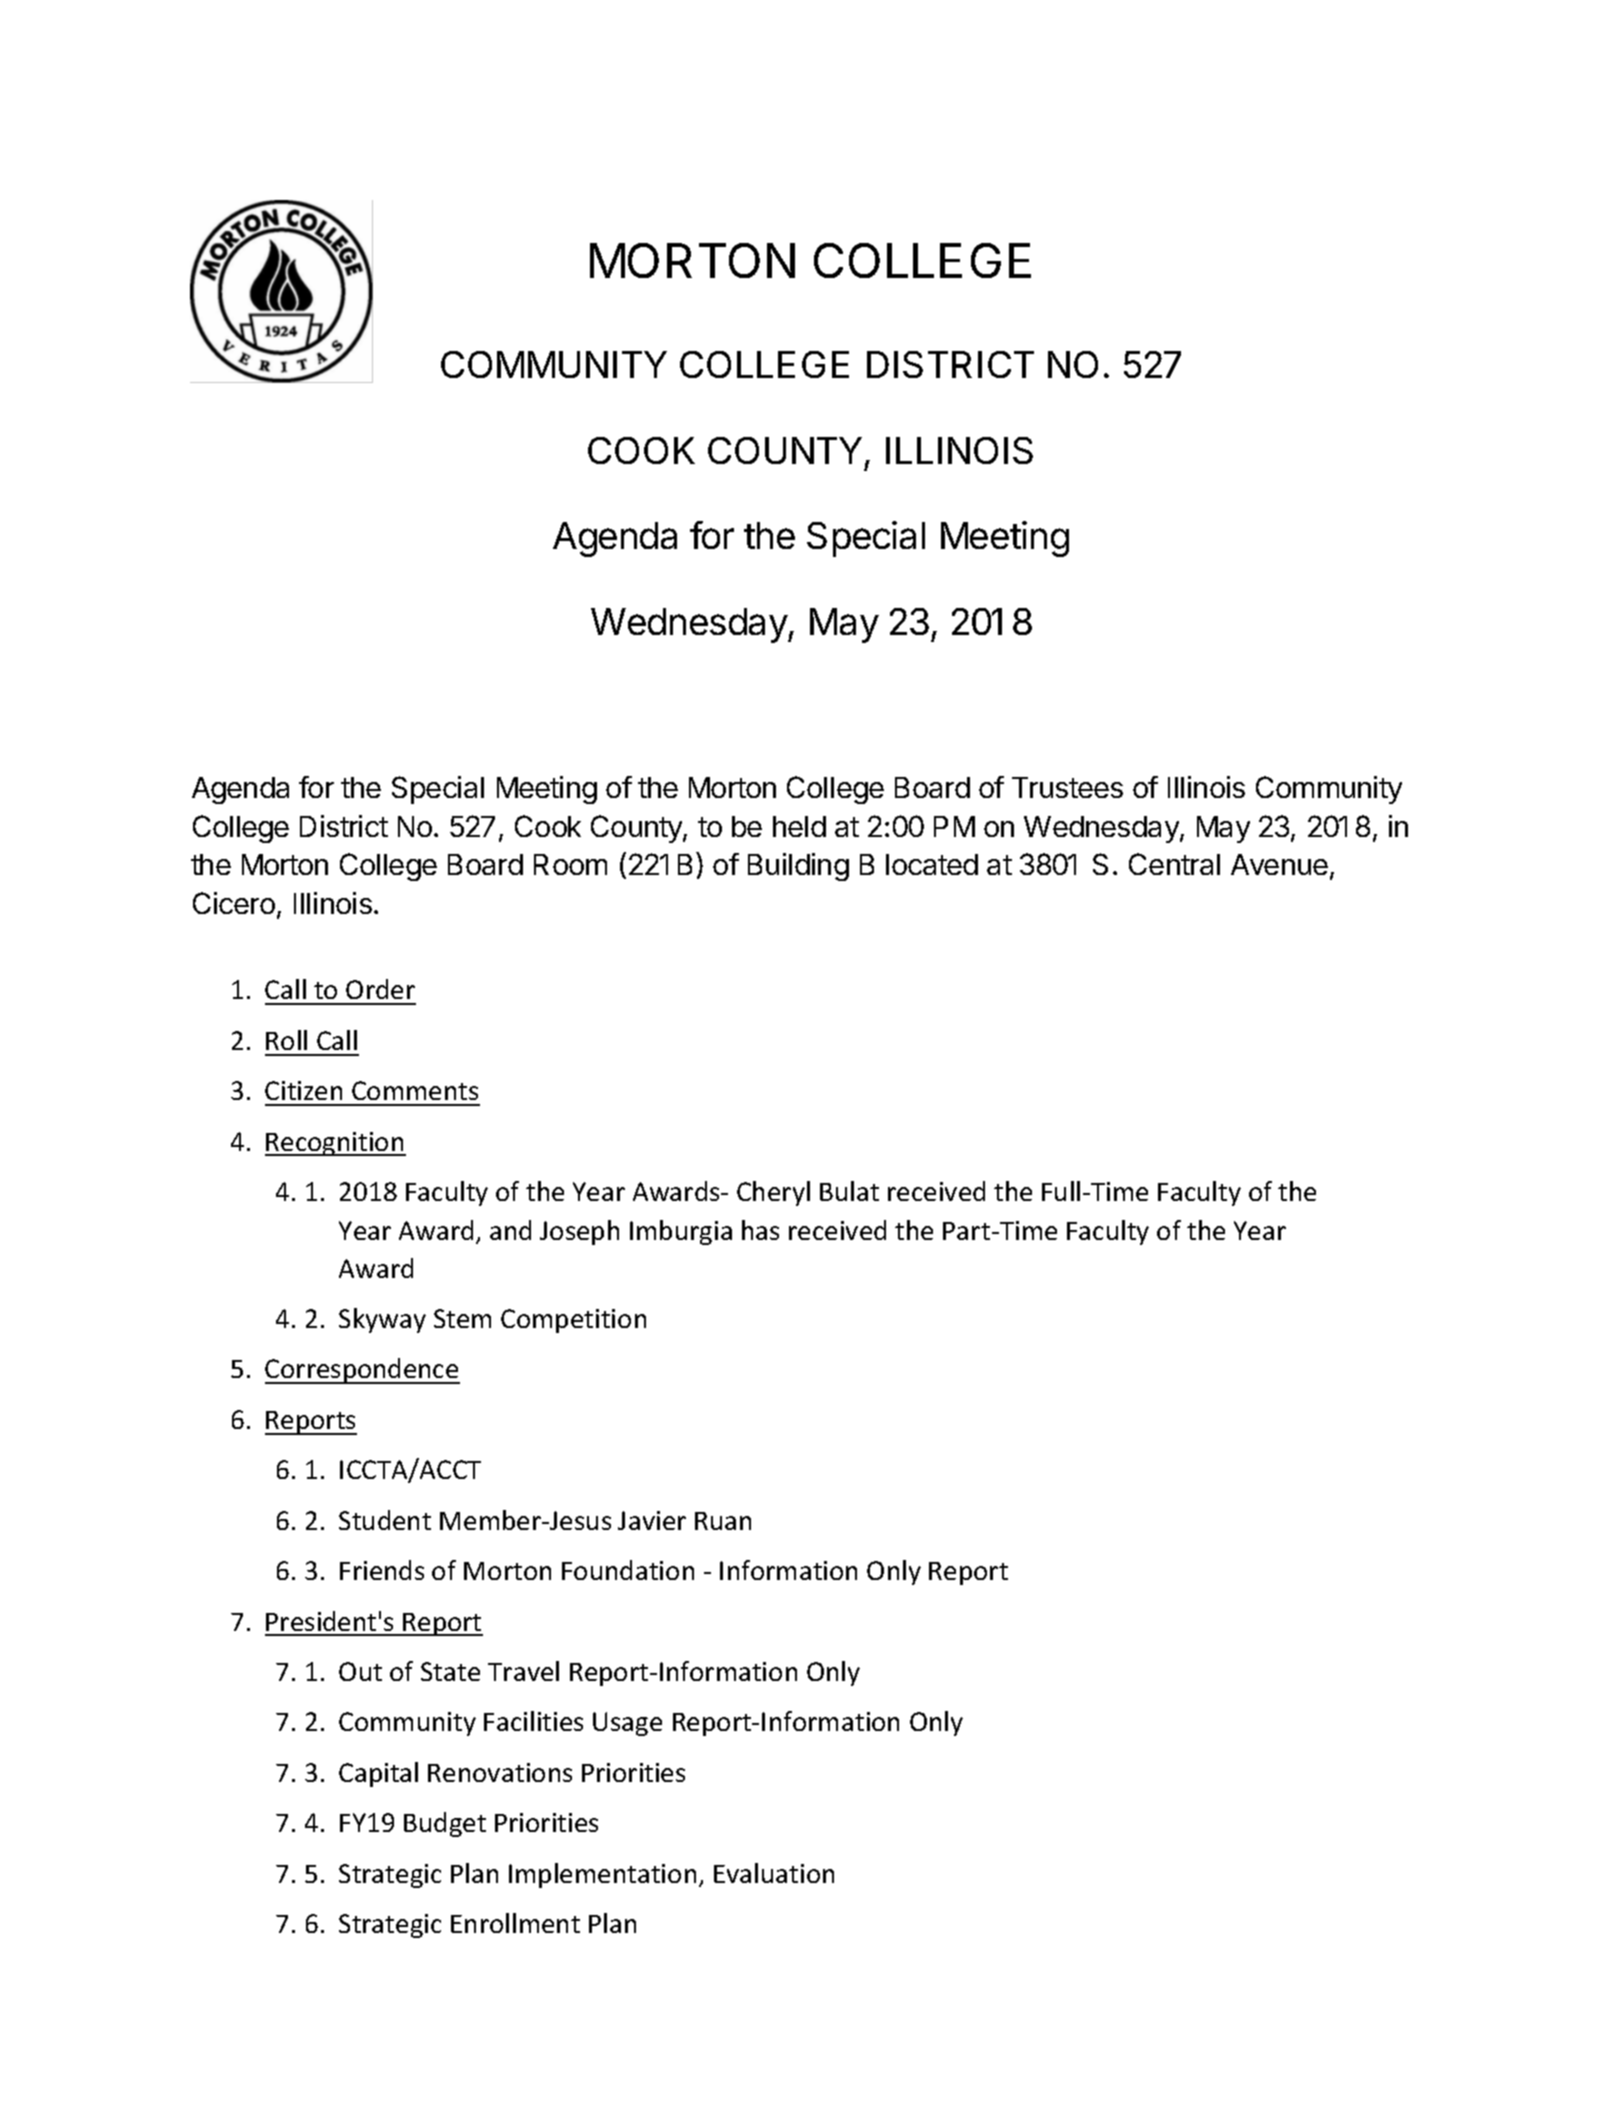 This screenshot has height=2101, width=1623. Describe the element at coordinates (1174, 864) in the screenshot. I see `Central` at that location.
